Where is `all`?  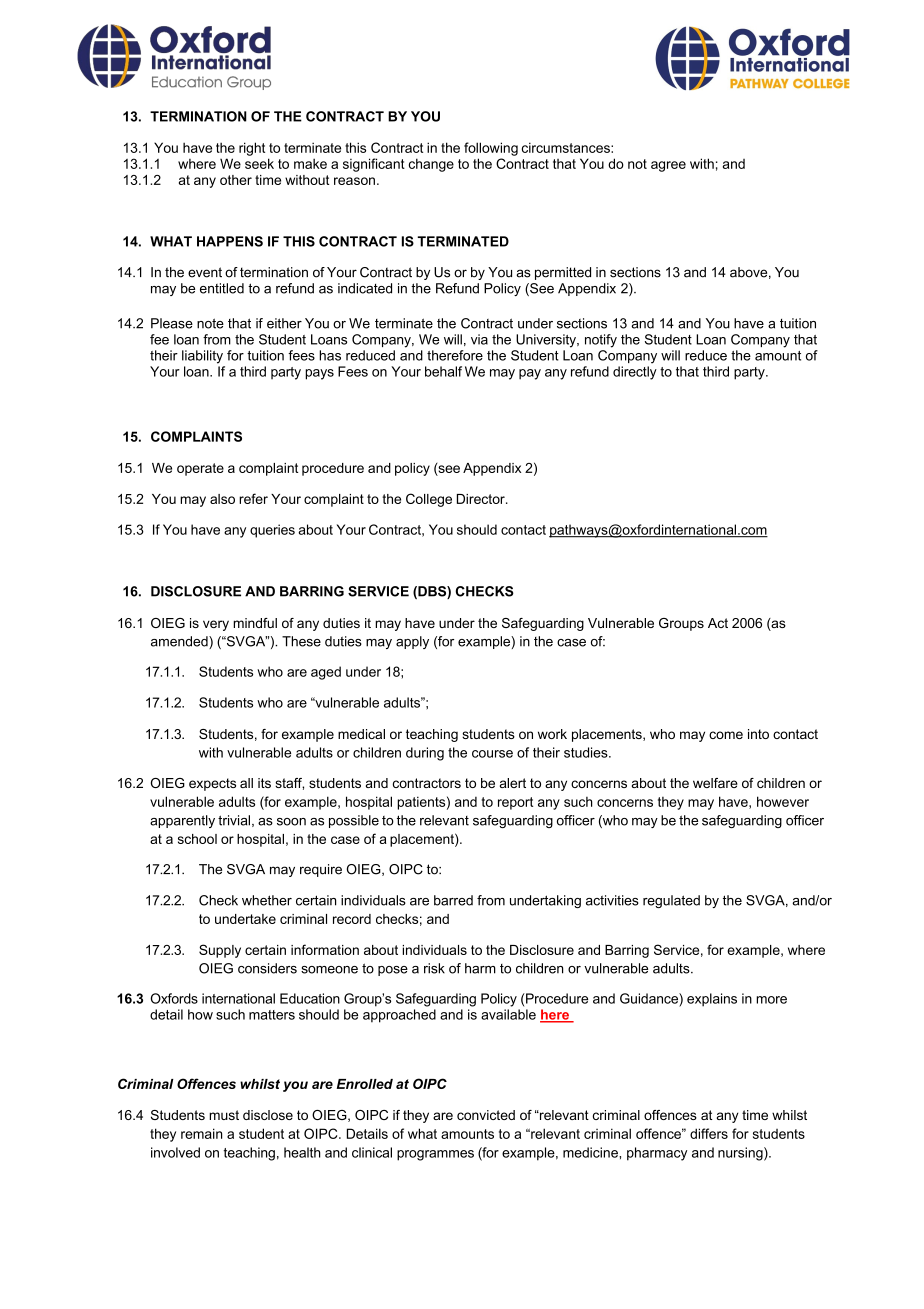
all is located at coordinates (246, 783).
